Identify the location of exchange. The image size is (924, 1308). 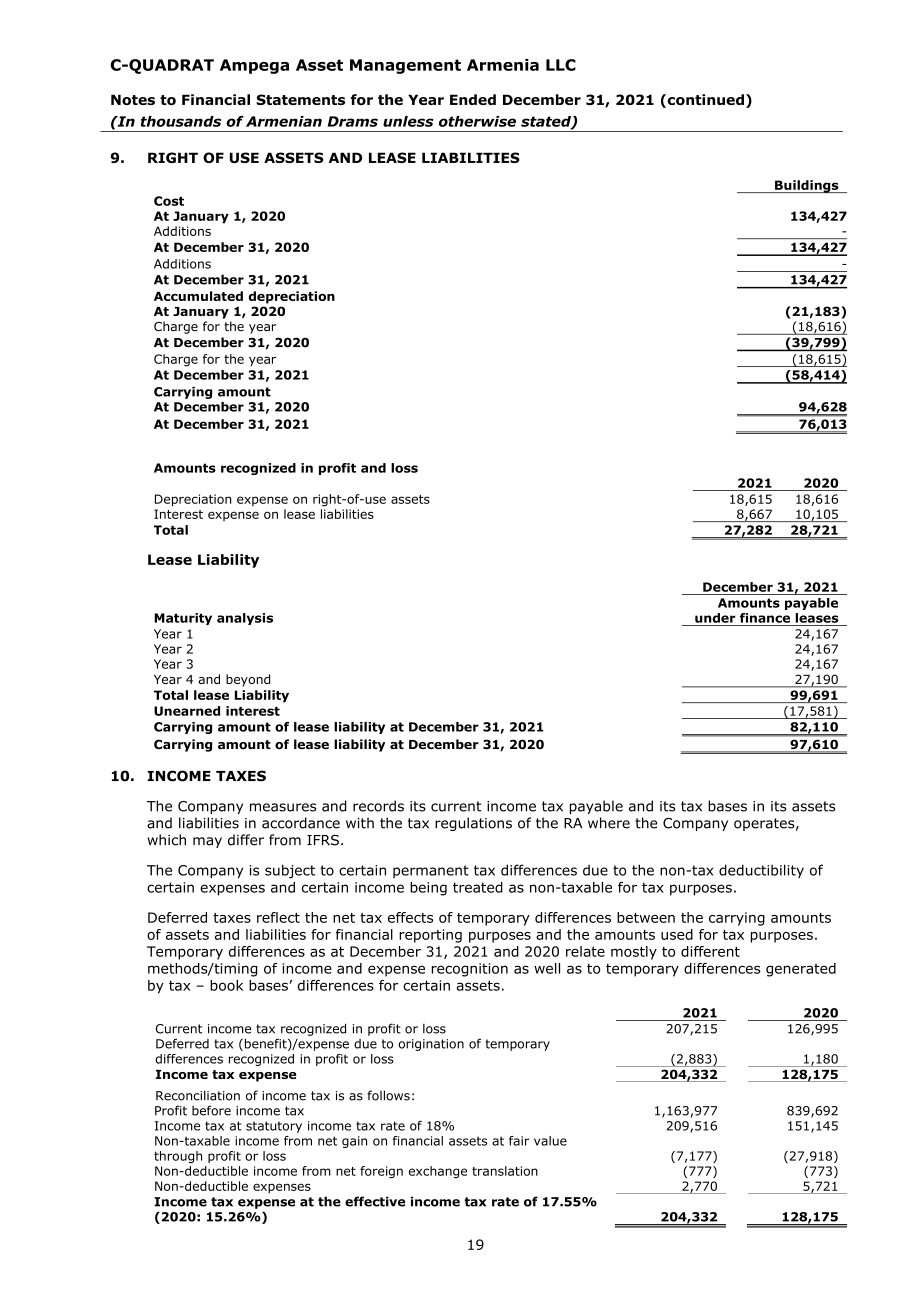
(438, 1172).
